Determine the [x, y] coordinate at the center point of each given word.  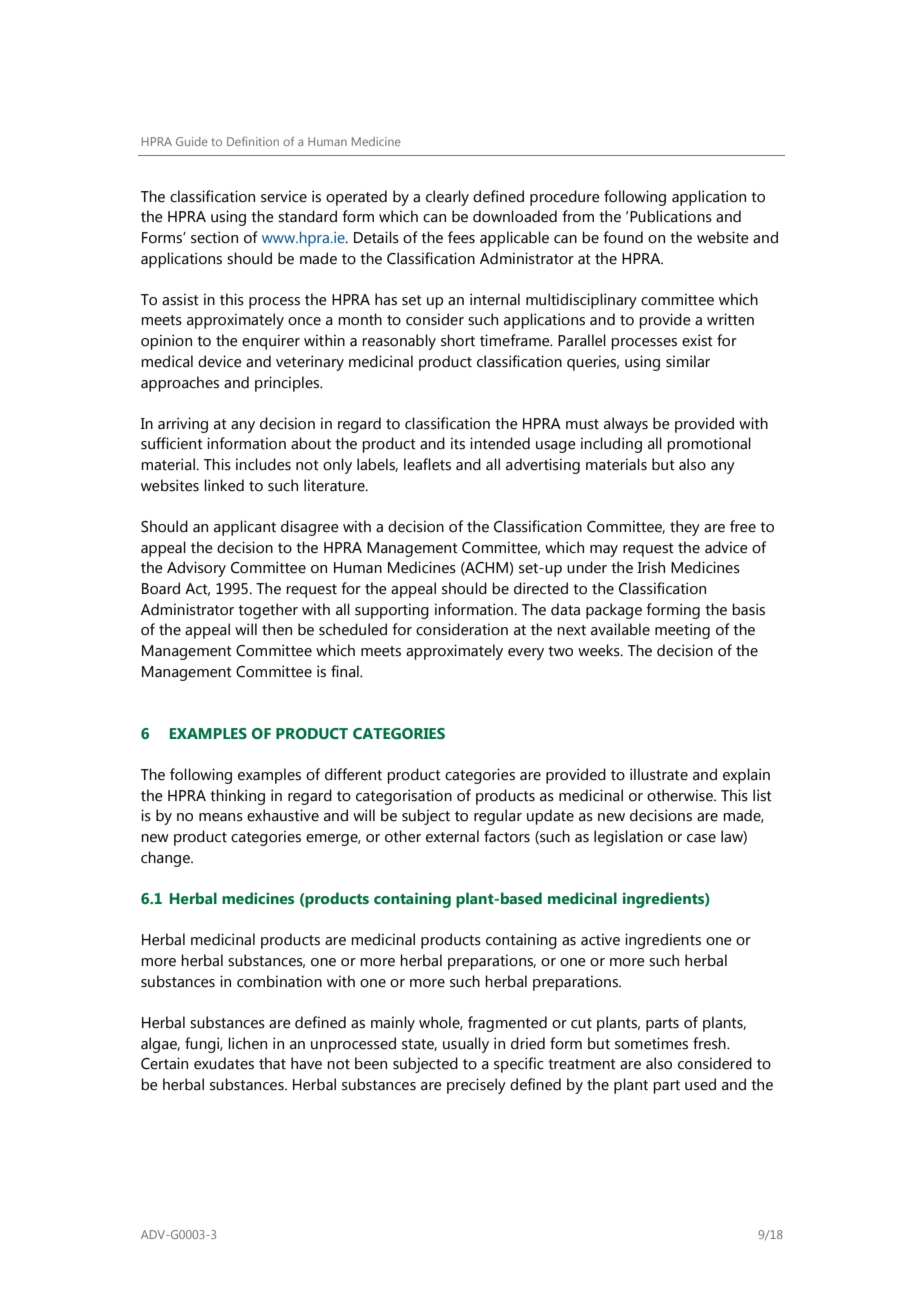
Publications [671, 216]
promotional [709, 445]
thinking [237, 797]
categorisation [404, 797]
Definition [253, 141]
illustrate [659, 774]
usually [466, 1045]
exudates [224, 1063]
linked [224, 485]
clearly [447, 198]
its [458, 443]
